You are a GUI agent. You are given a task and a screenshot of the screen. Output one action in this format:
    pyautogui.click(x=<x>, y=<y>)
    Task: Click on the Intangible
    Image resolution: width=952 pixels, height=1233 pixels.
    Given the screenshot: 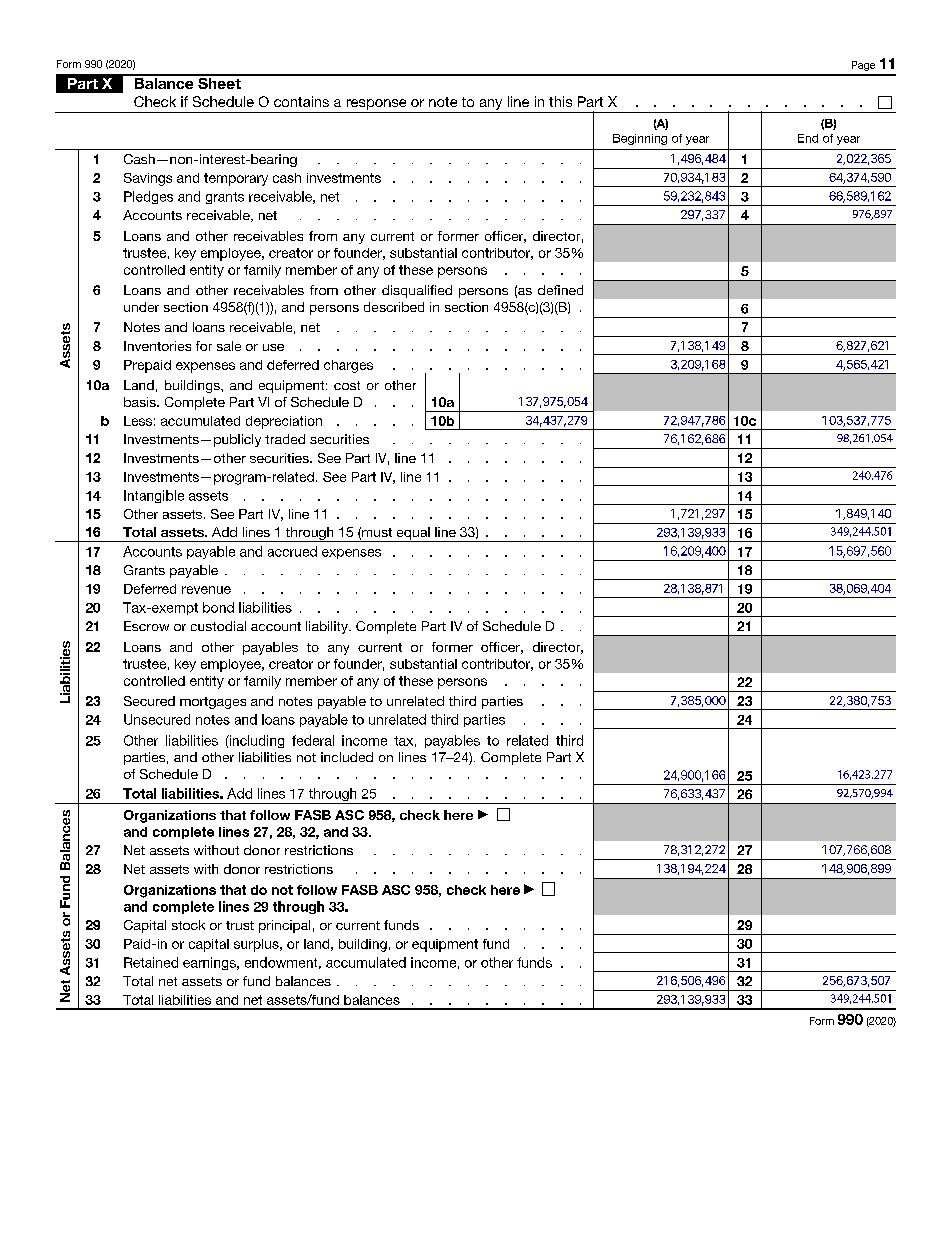 What is the action you would take?
    pyautogui.click(x=154, y=496)
